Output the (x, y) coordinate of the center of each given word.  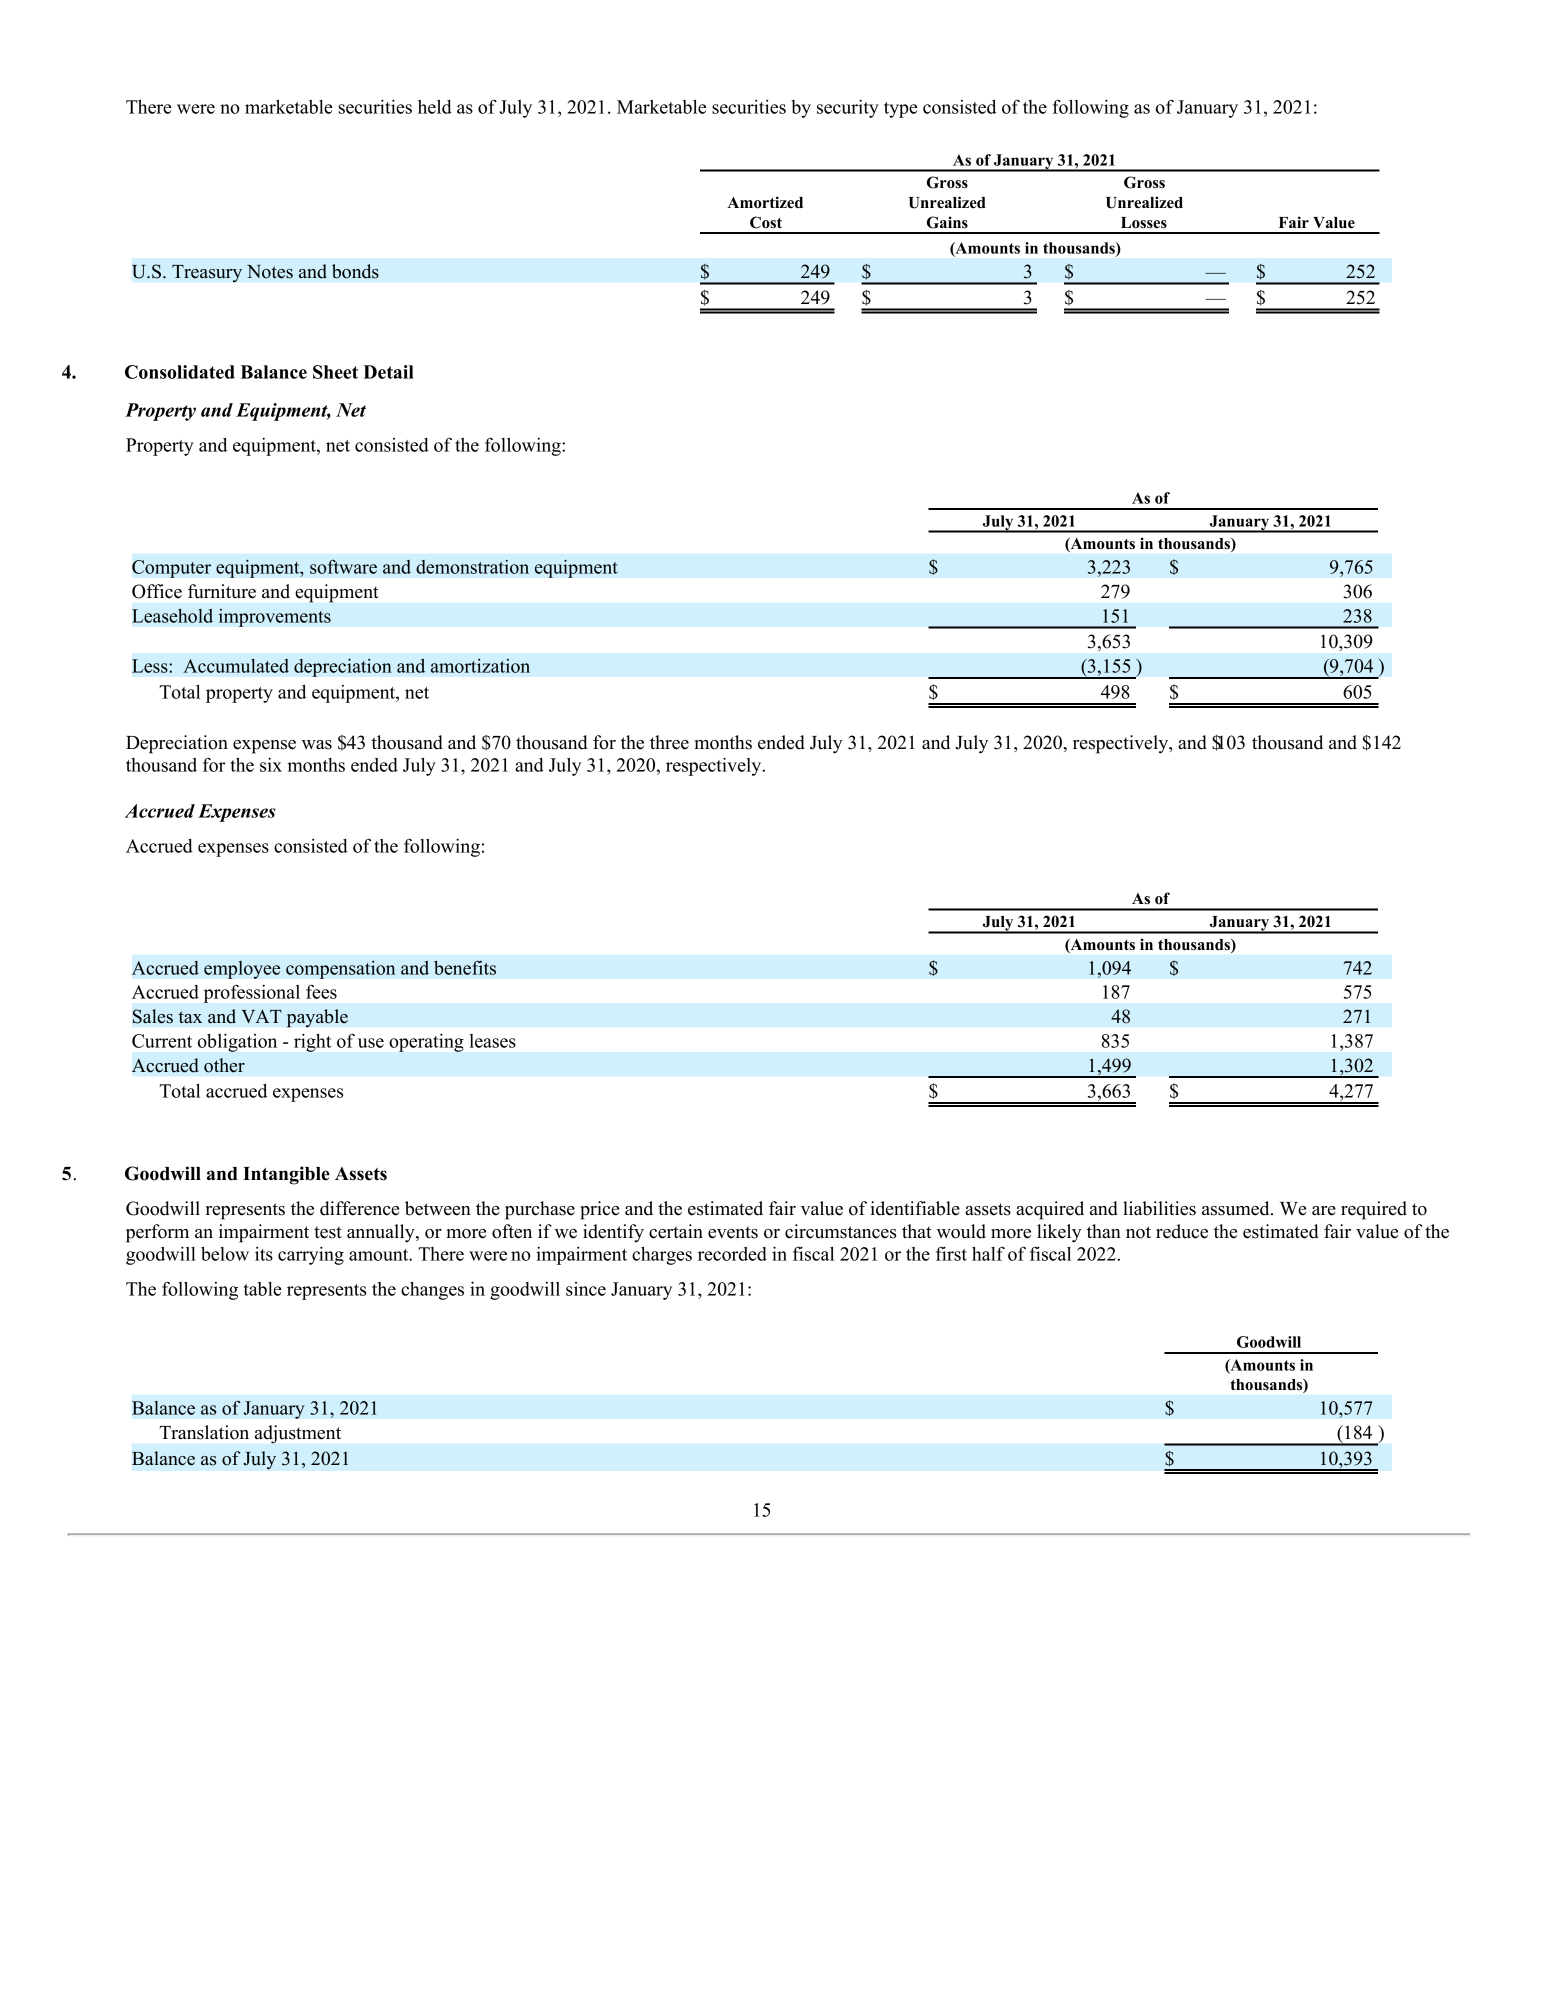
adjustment (298, 1434)
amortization (480, 666)
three (669, 742)
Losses (1144, 223)
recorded (732, 1254)
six (271, 765)
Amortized (765, 202)
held (435, 107)
